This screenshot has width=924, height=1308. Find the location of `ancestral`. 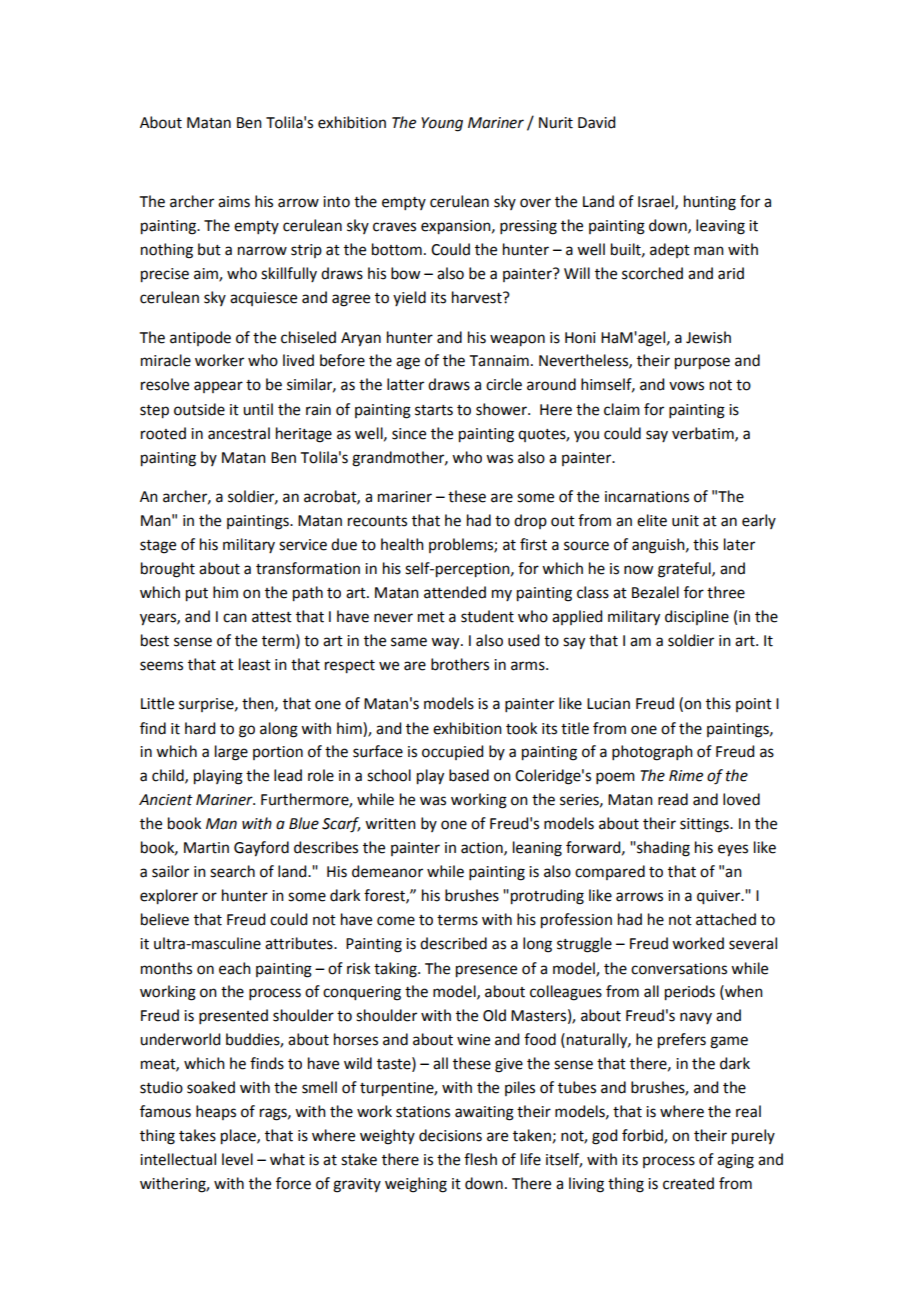

ancestral is located at coordinates (239, 433).
